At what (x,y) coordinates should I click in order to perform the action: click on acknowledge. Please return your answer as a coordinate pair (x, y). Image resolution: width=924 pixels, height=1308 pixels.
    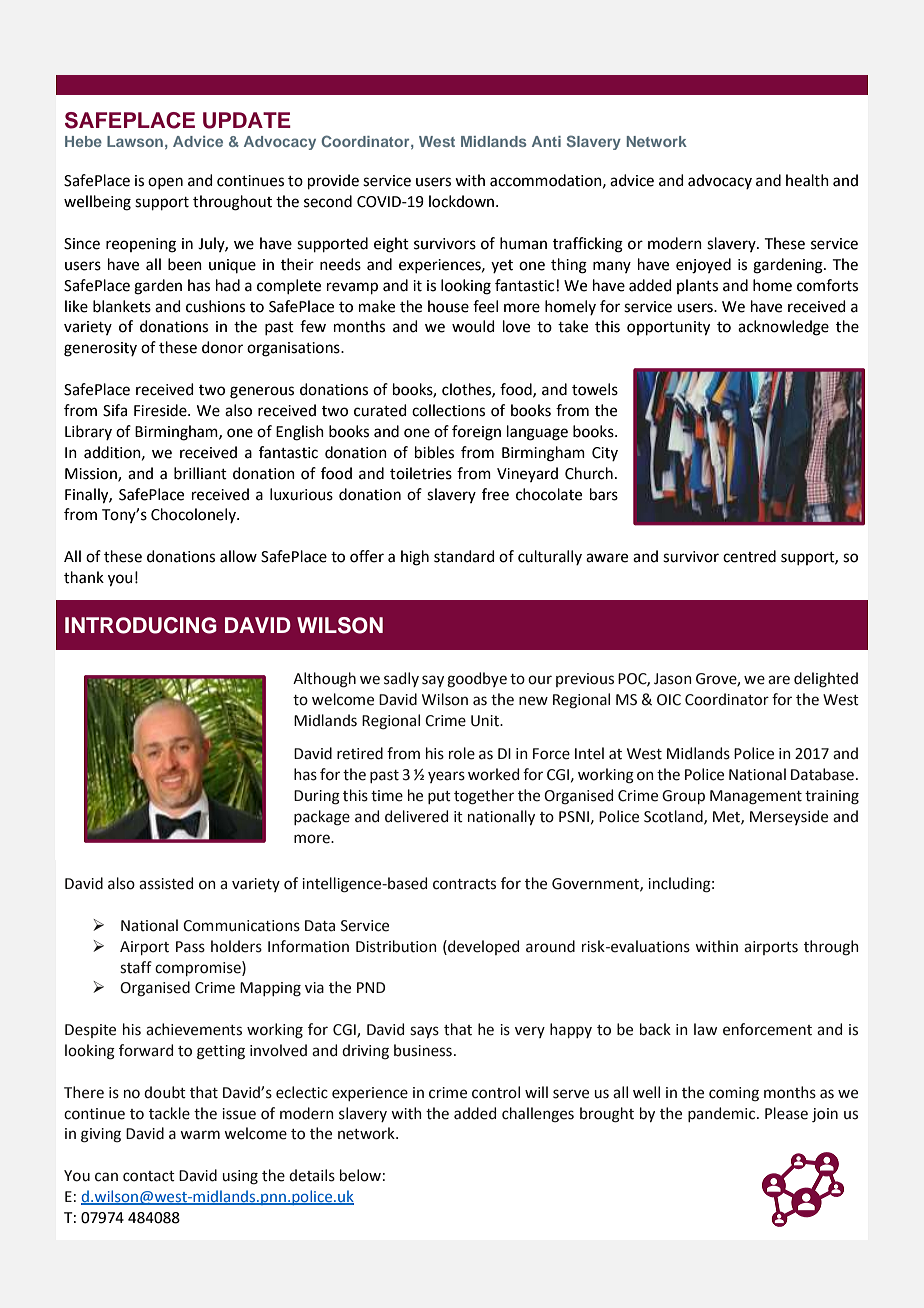
    Looking at the image, I should click on (783, 328).
